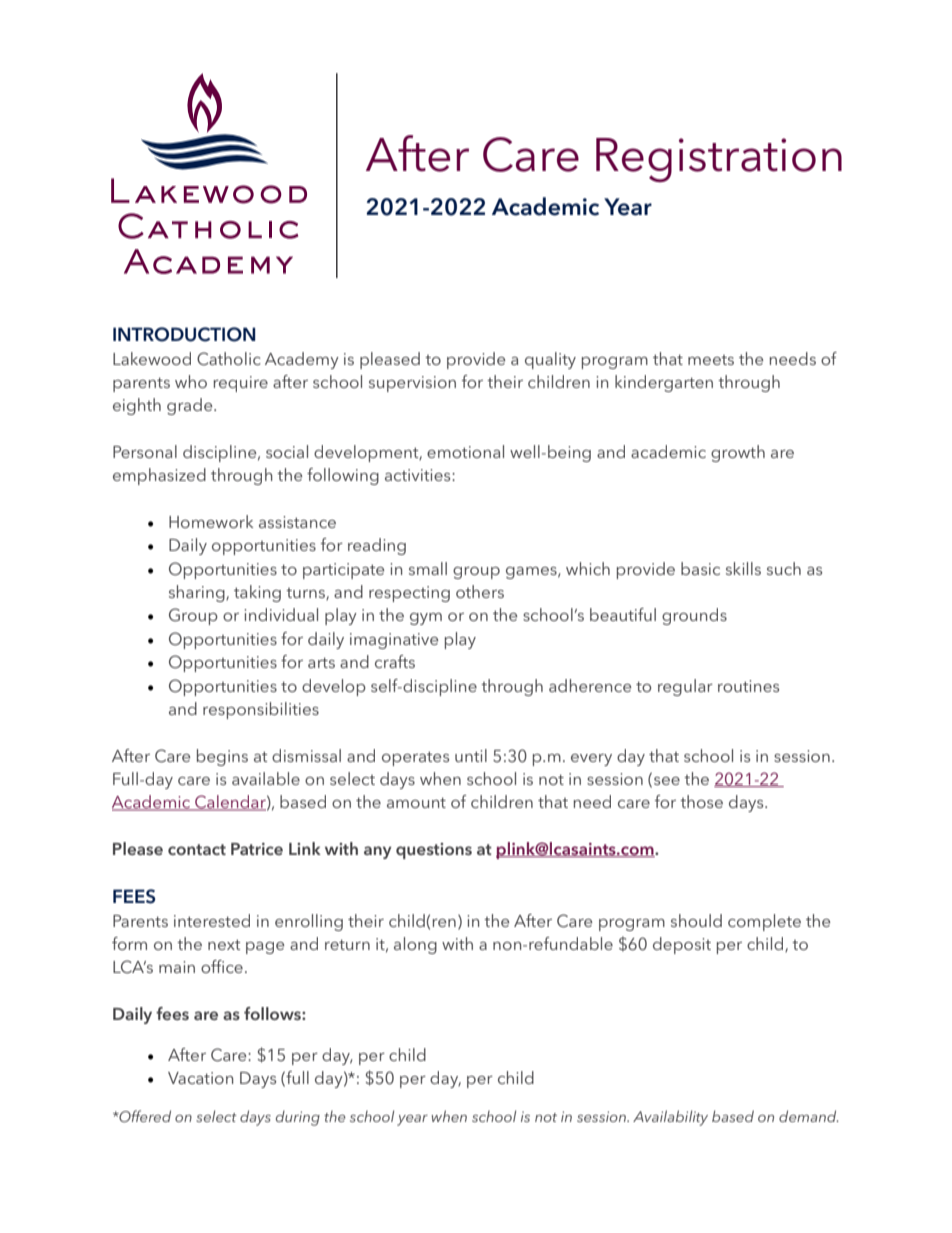  What do you see at coordinates (719, 160) in the page?
I see `Registration` at bounding box center [719, 160].
